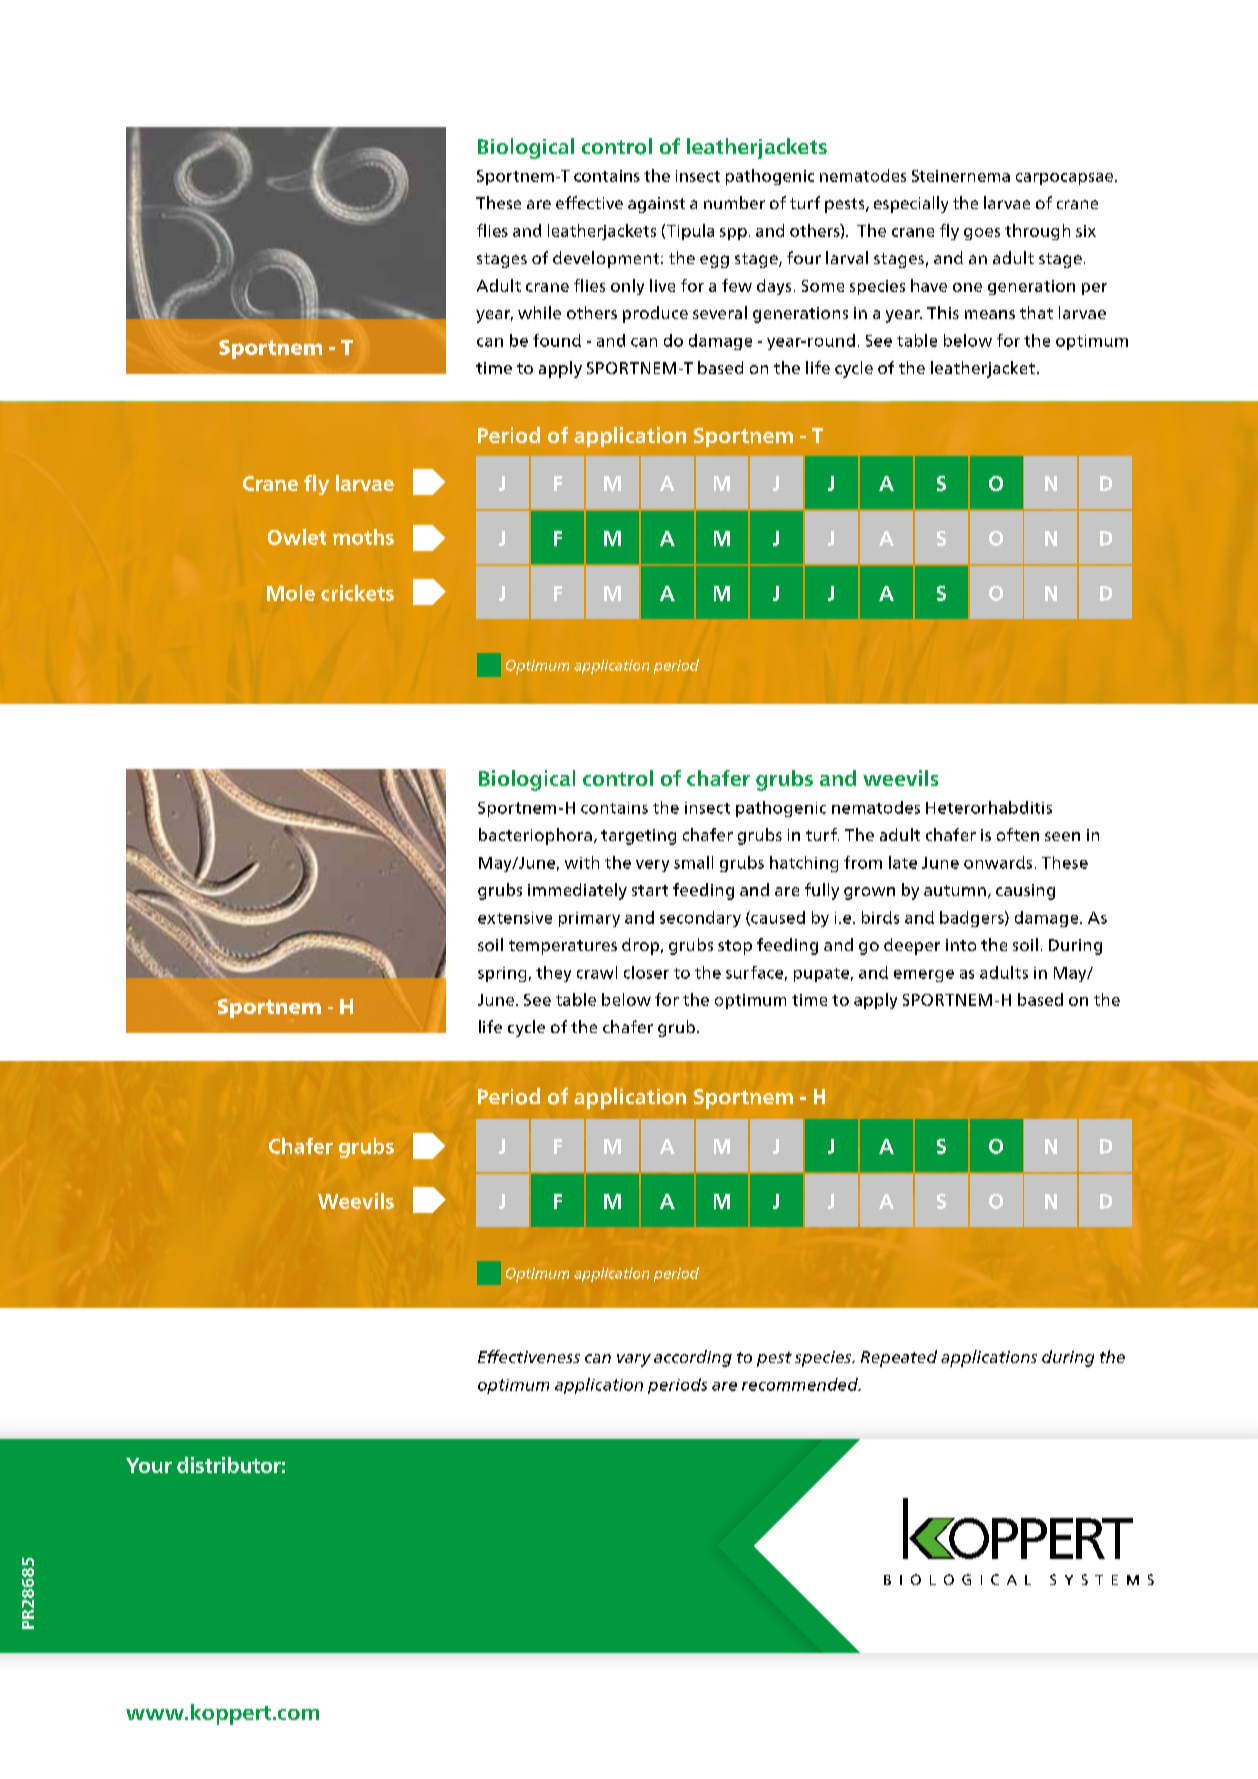 The image size is (1258, 1779). What do you see at coordinates (607, 259) in the document?
I see `development` at bounding box center [607, 259].
